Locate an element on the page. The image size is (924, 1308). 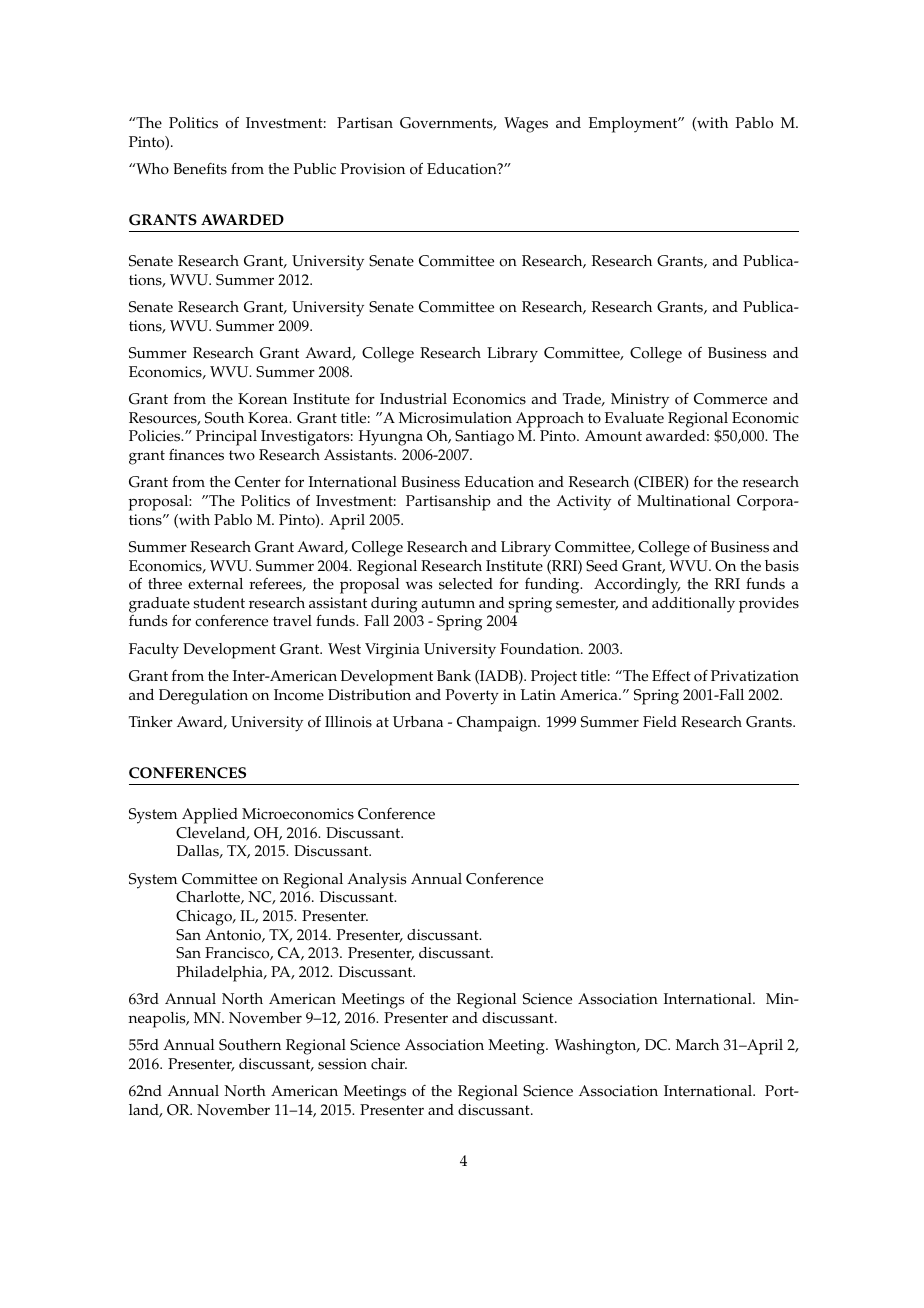
Principal is located at coordinates (226, 438).
